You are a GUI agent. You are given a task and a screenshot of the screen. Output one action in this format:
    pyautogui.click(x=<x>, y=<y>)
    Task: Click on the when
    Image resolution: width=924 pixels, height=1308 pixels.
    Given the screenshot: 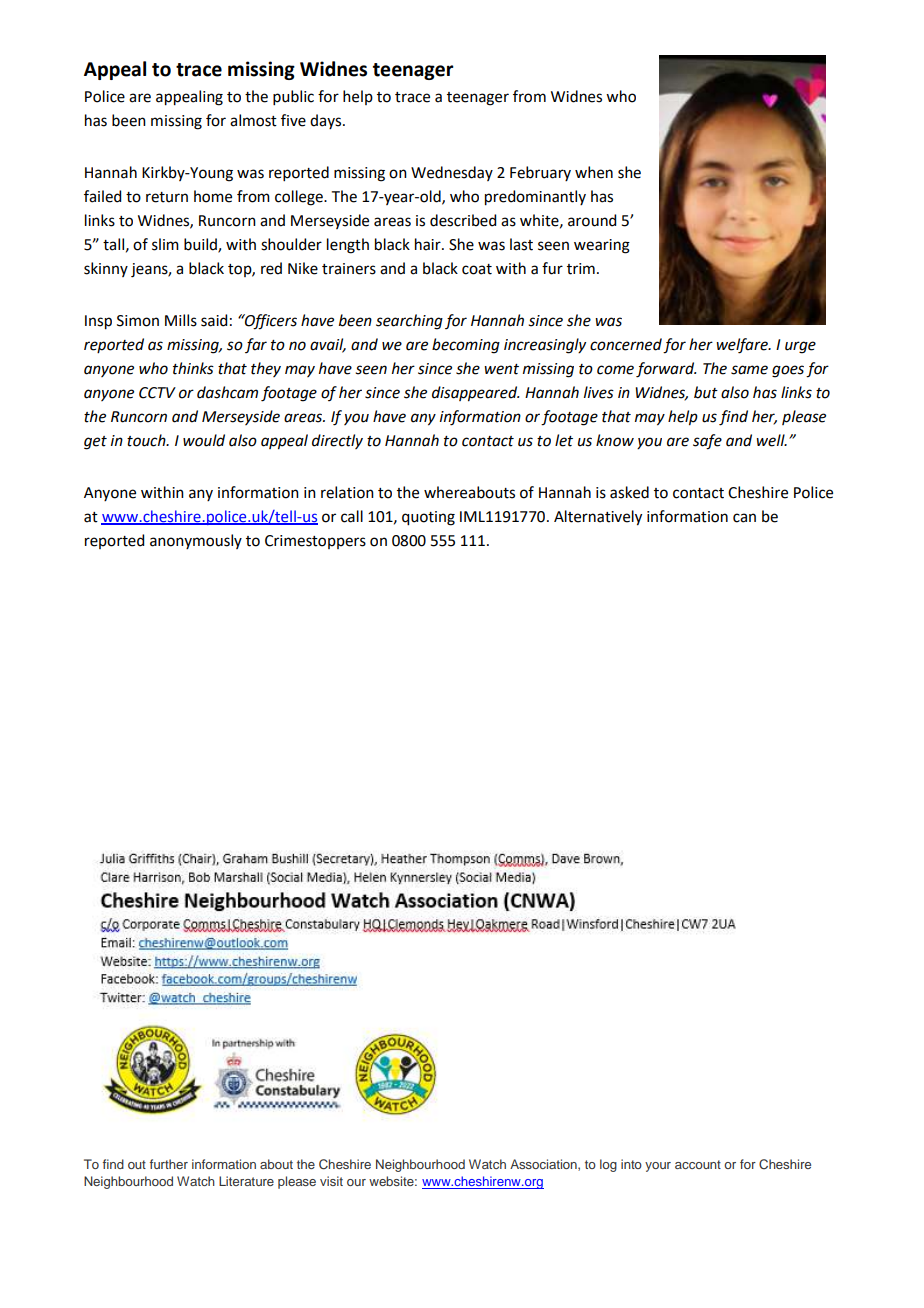 What is the action you would take?
    pyautogui.click(x=594, y=172)
